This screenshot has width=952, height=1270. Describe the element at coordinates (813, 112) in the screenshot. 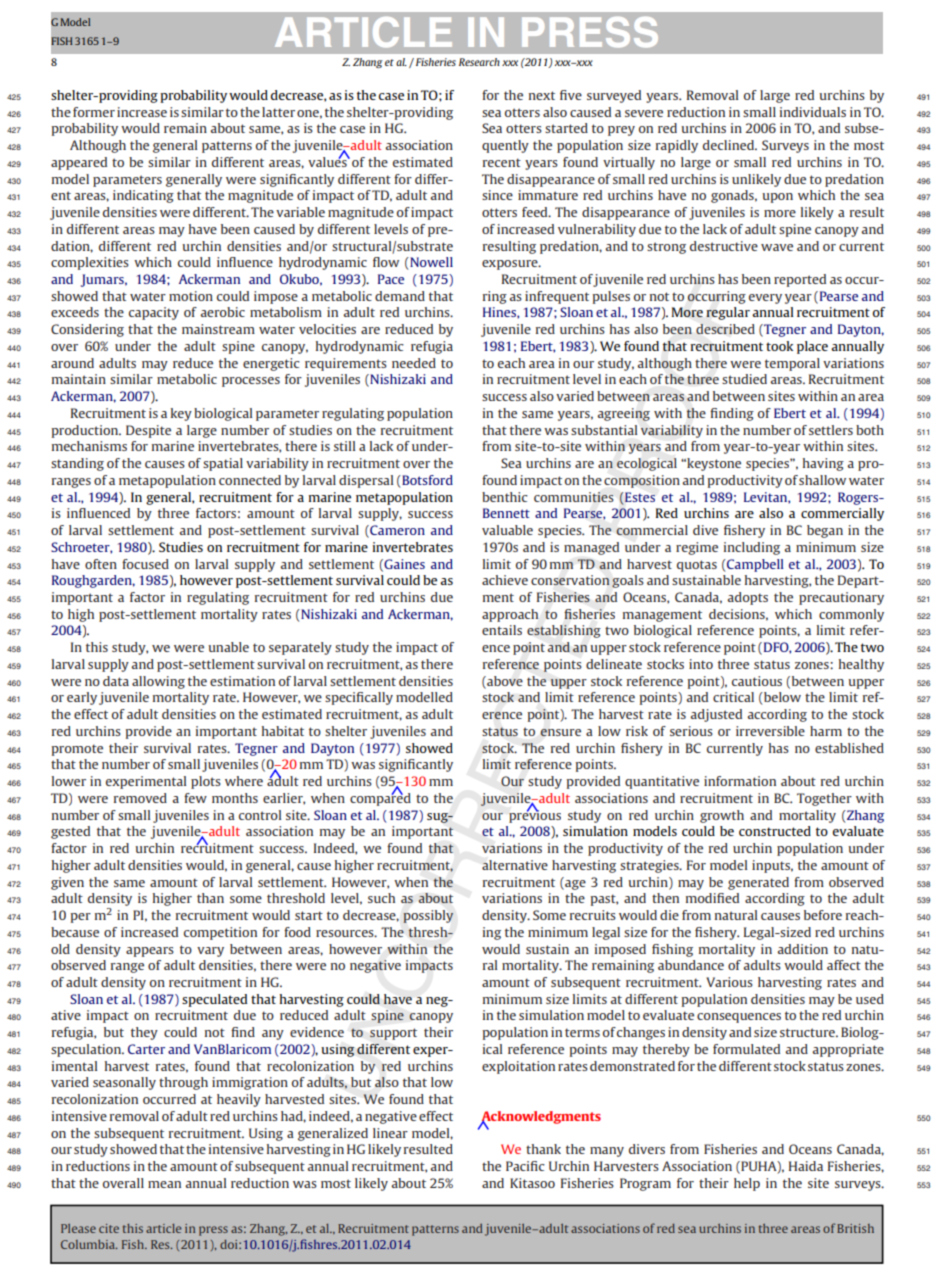

I see `individuals` at that location.
